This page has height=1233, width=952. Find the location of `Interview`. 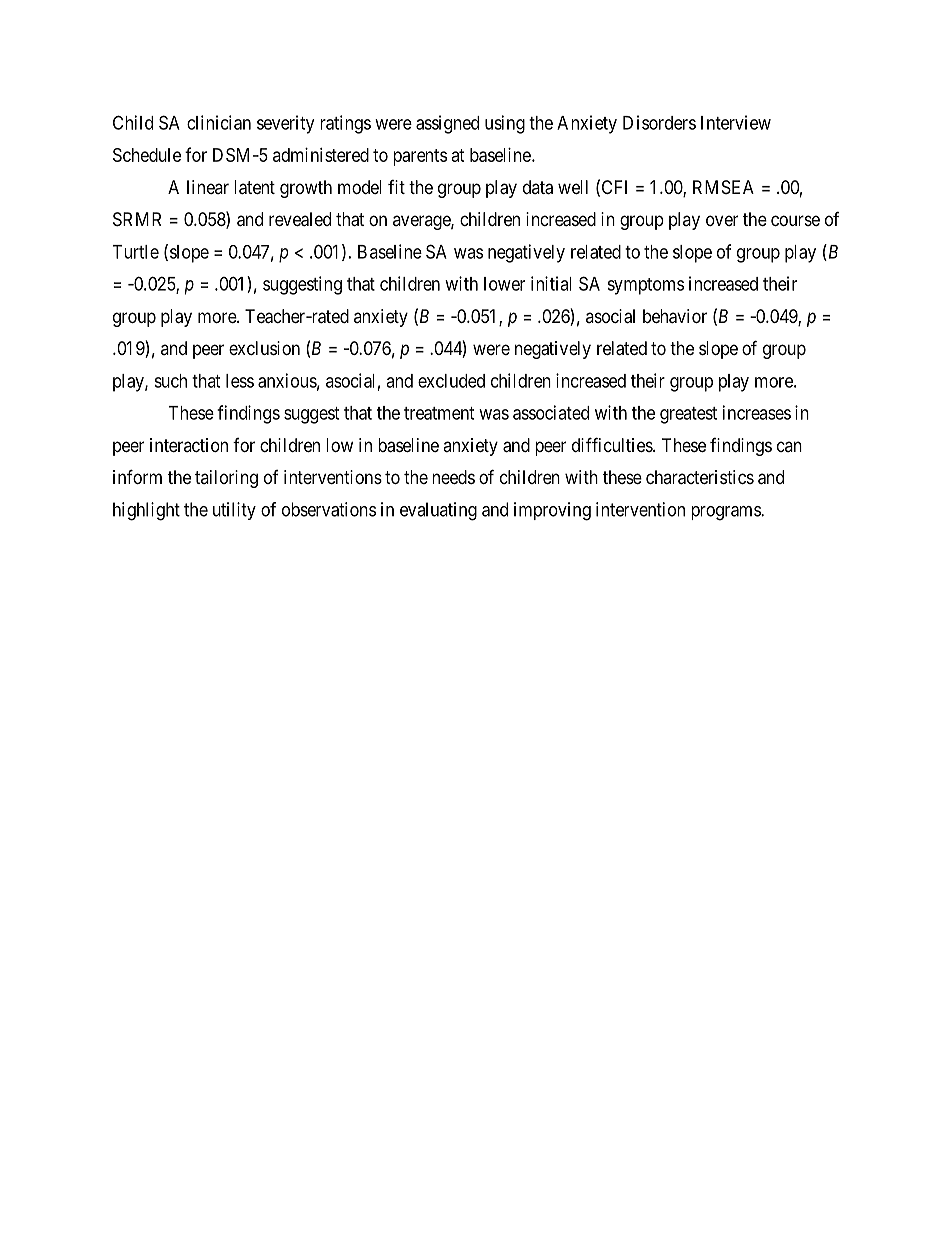

Interview is located at coordinates (736, 122).
